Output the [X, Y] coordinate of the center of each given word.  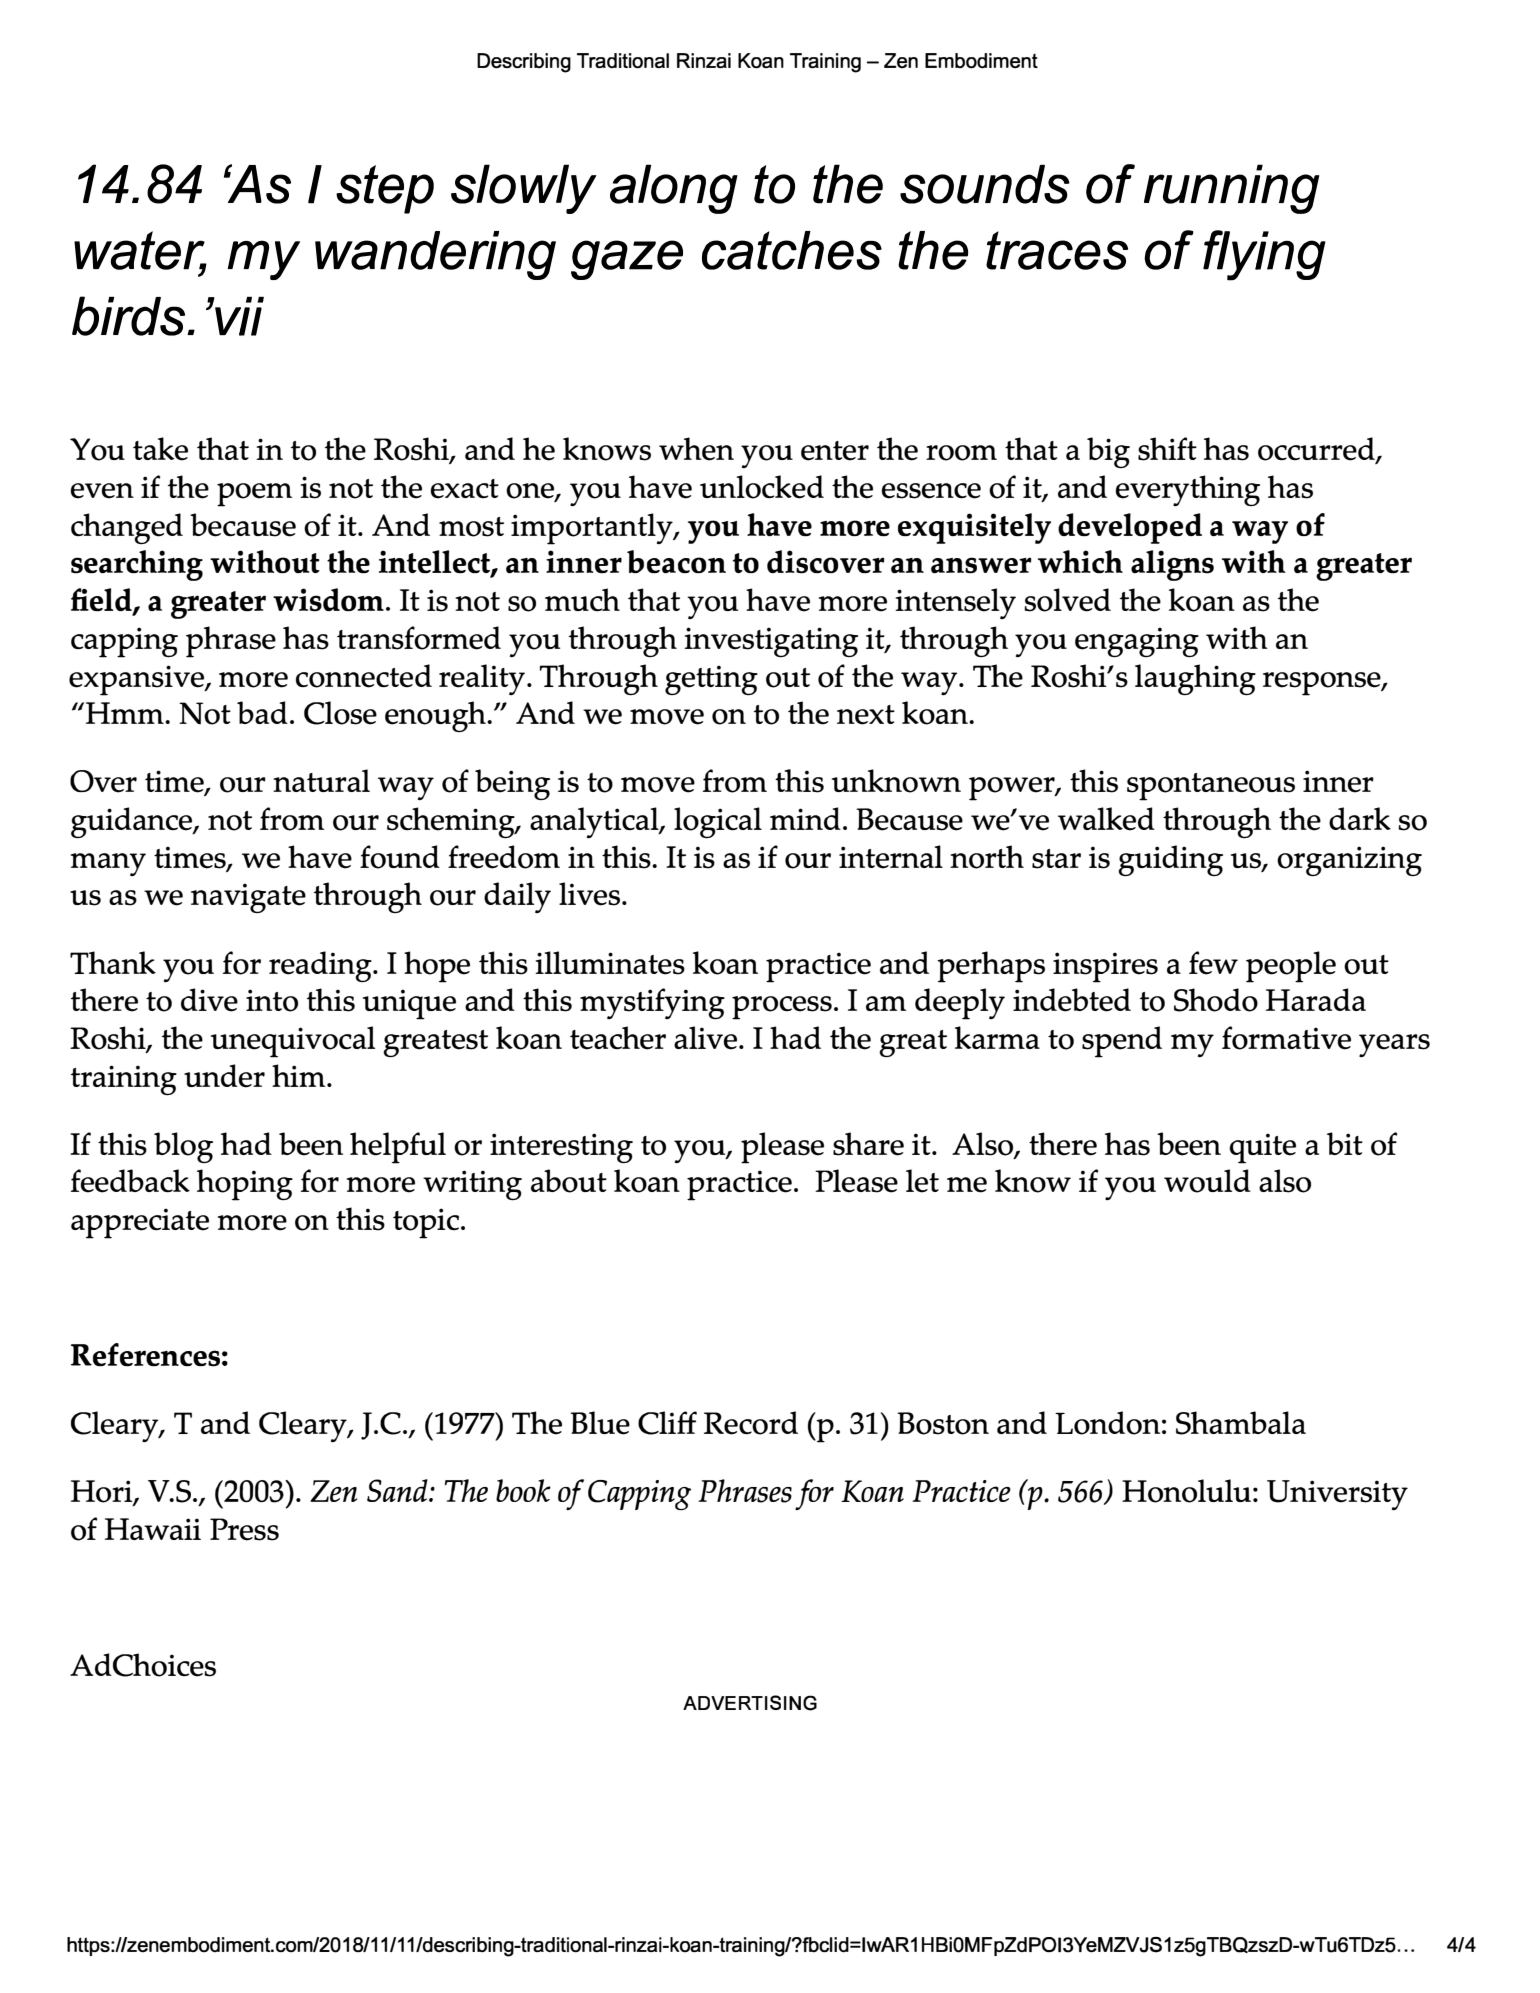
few [1213, 963]
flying [1264, 255]
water [140, 254]
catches [792, 250]
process [782, 1008]
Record [751, 1423]
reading [321, 966]
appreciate [140, 1223]
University [1337, 1495]
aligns [1172, 565]
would [1207, 1181]
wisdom [328, 600]
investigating [771, 642]
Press [244, 1529]
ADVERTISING [750, 1703]
